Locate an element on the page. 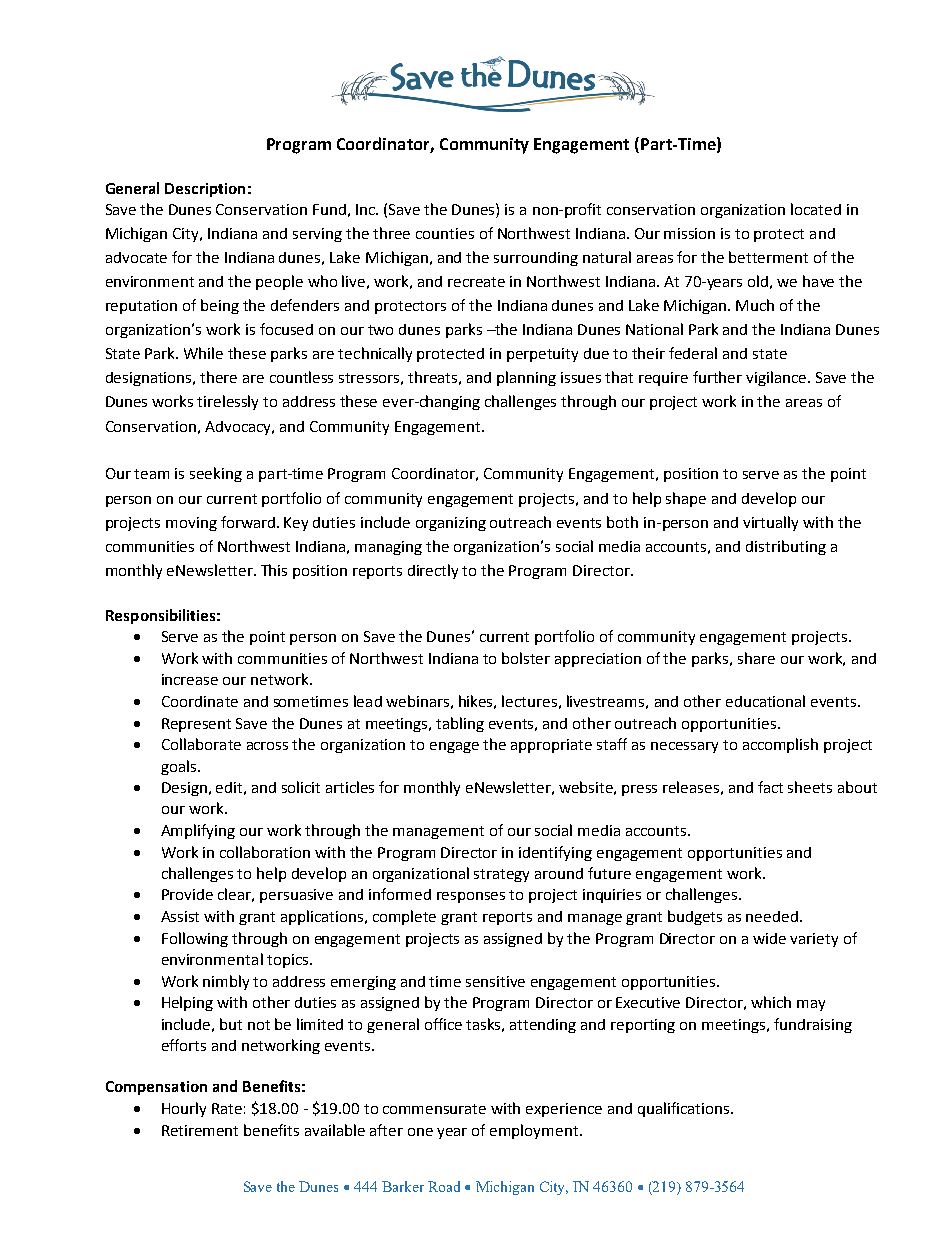 This document has height=1233, width=952. bolster is located at coordinates (526, 658).
